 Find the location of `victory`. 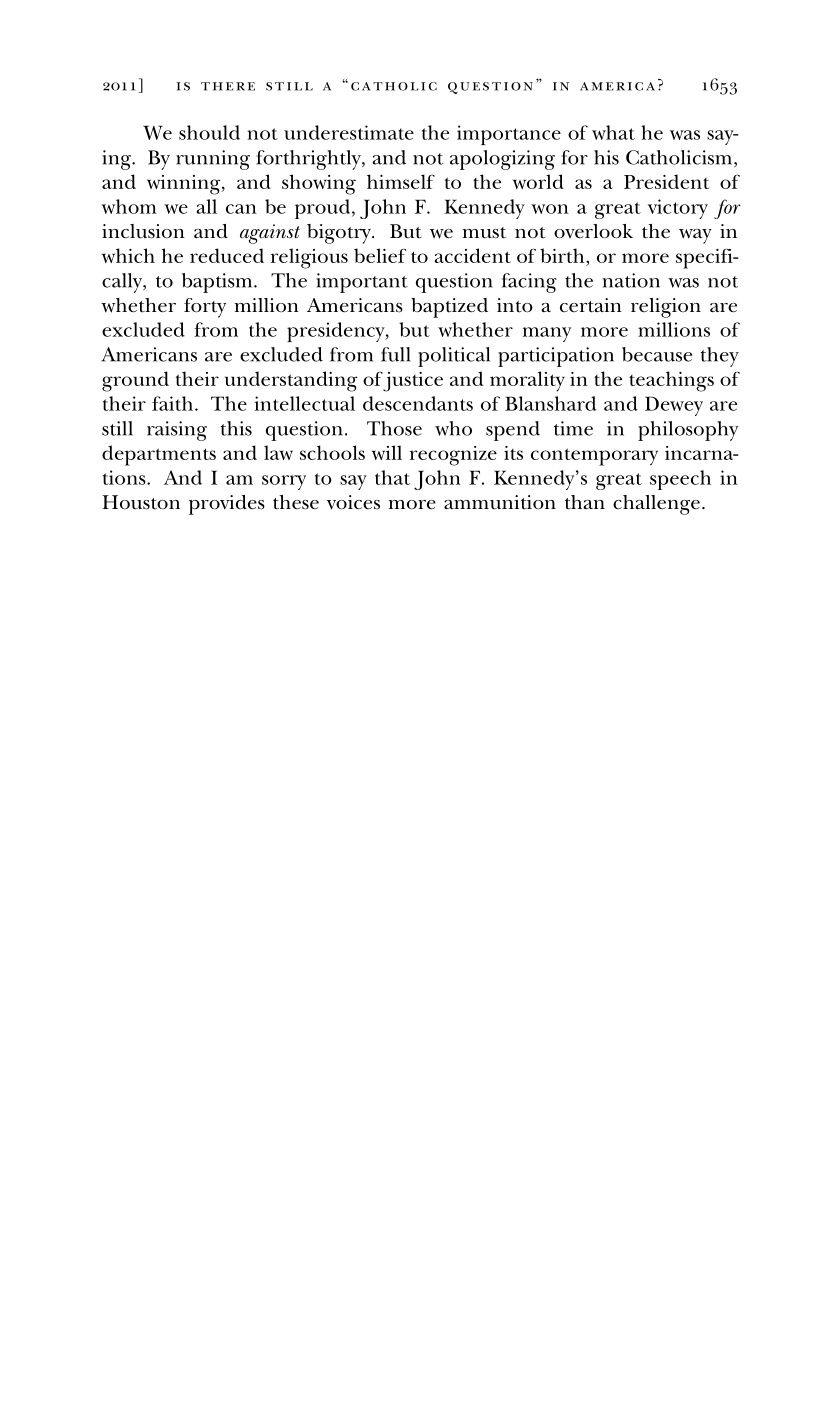

victory is located at coordinates (678, 209).
